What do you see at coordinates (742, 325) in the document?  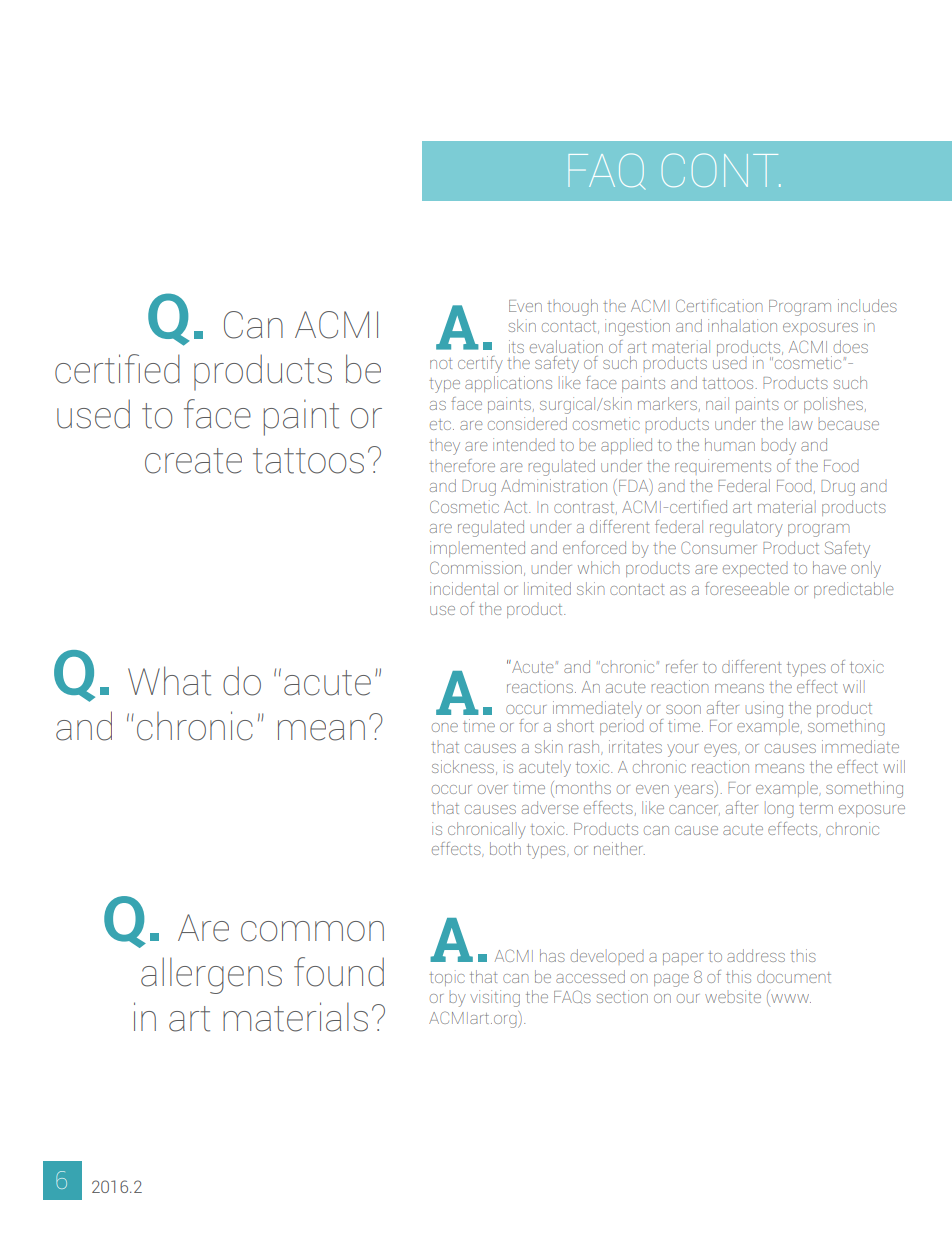 I see `inhalation` at bounding box center [742, 325].
